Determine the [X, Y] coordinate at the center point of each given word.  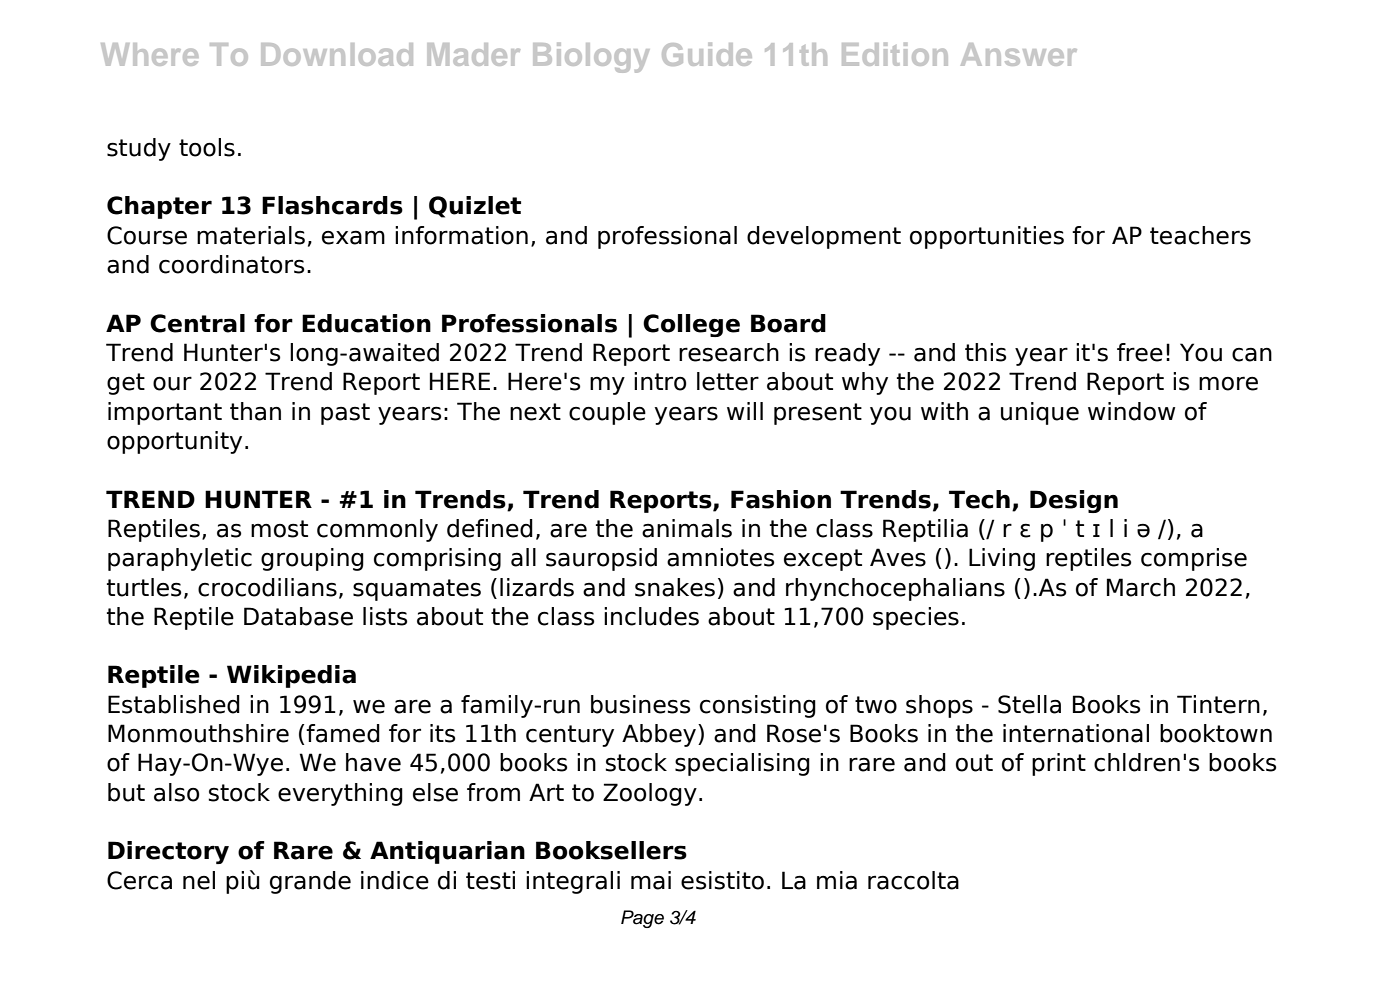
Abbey [660, 735]
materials [251, 235]
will [745, 411]
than [255, 411]
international [1076, 733]
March [1141, 587]
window [1131, 411]
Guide [707, 54]
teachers [1200, 235]
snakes [675, 587]
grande [310, 882]
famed [343, 733]
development [824, 237]
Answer [1019, 54]
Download [337, 54]
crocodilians [267, 587]
